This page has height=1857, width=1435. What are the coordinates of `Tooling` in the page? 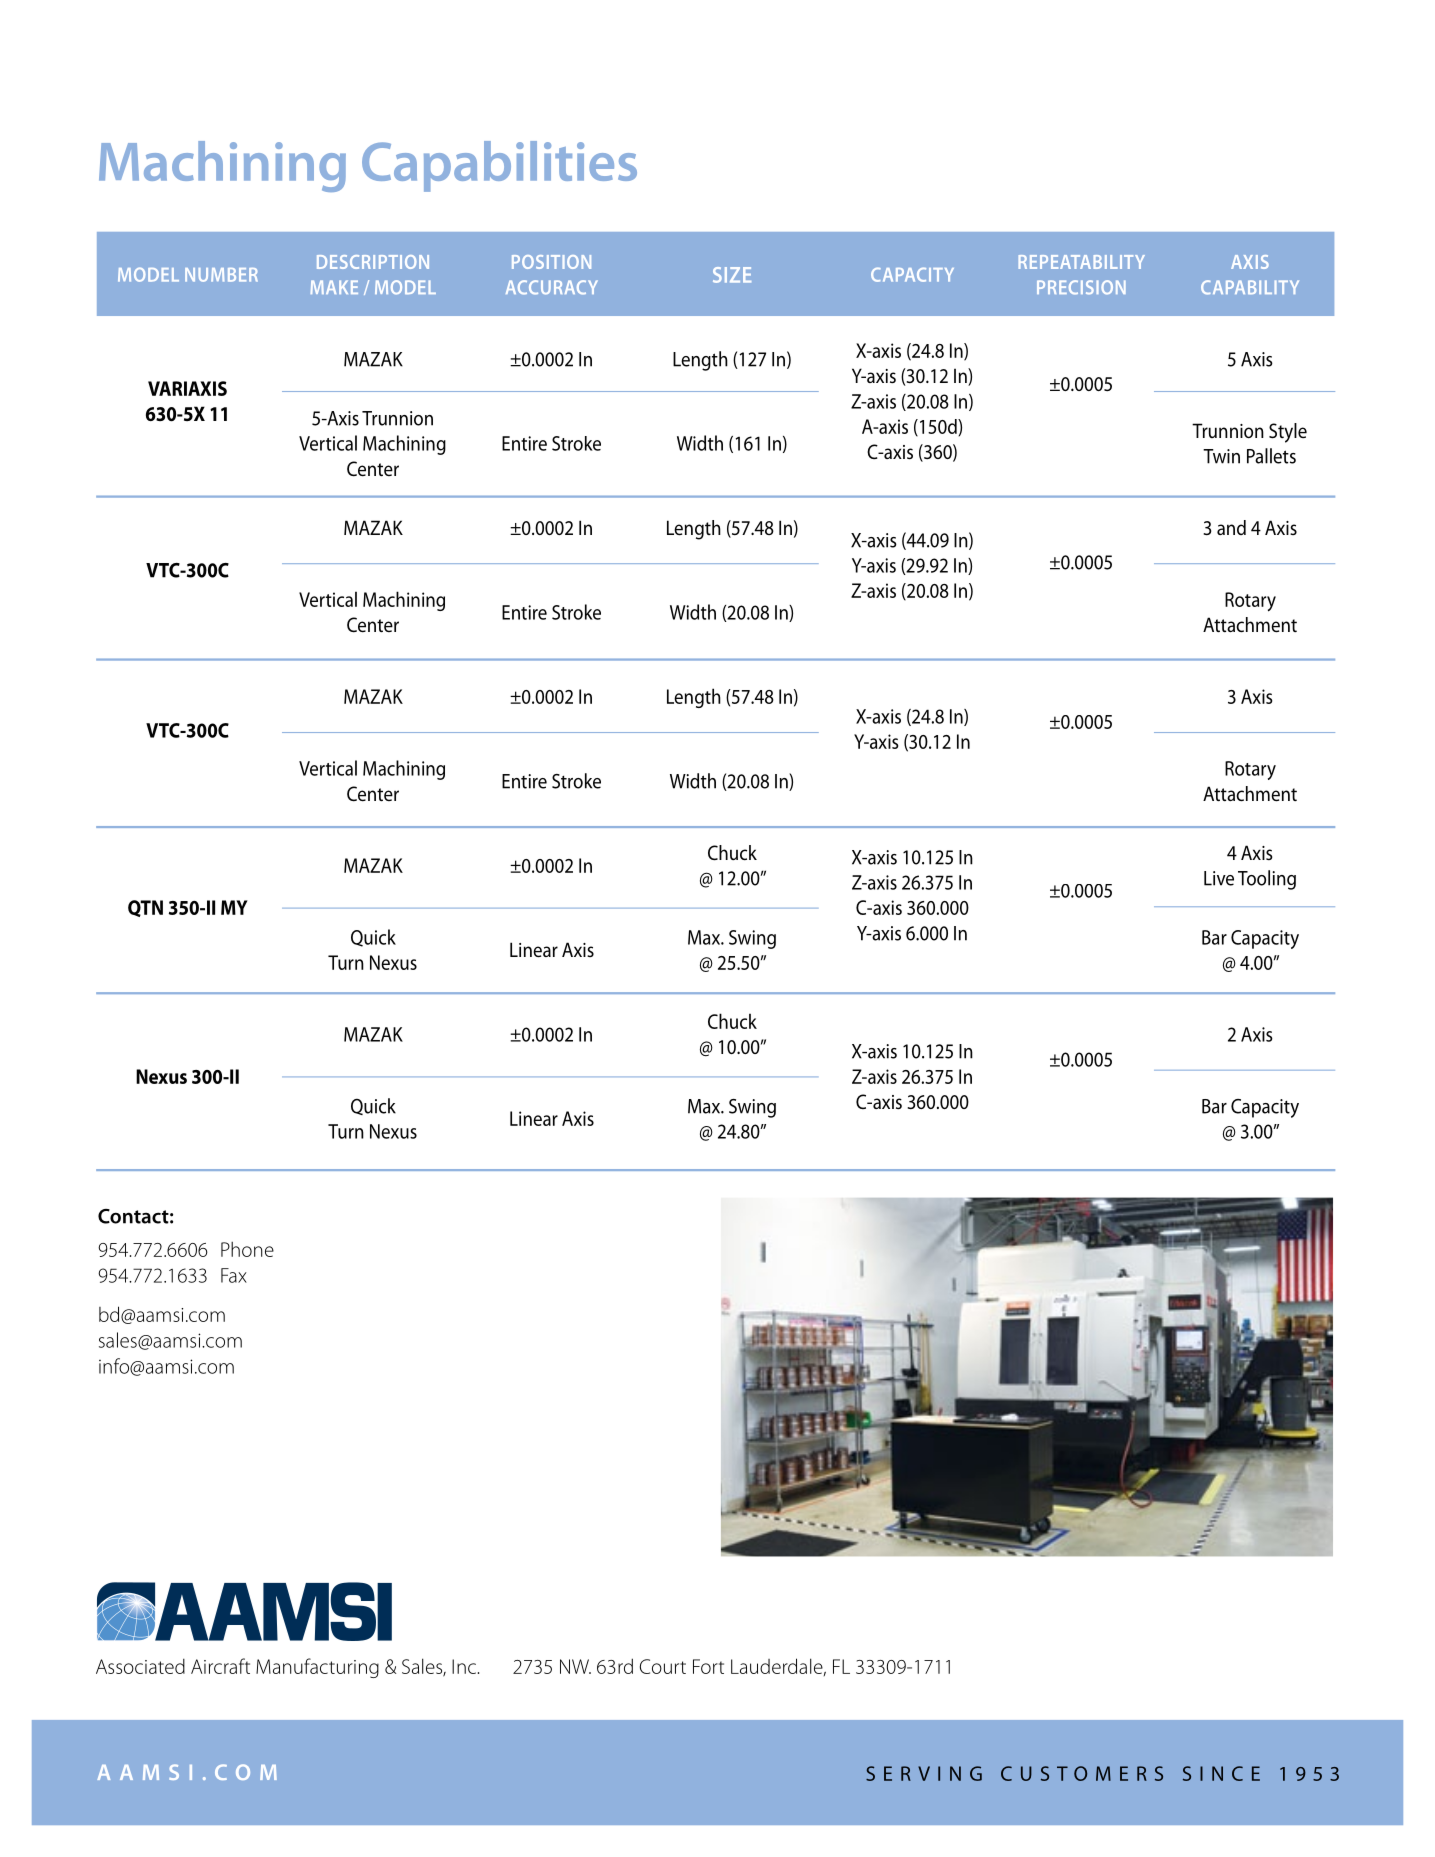 It's located at (1267, 880).
